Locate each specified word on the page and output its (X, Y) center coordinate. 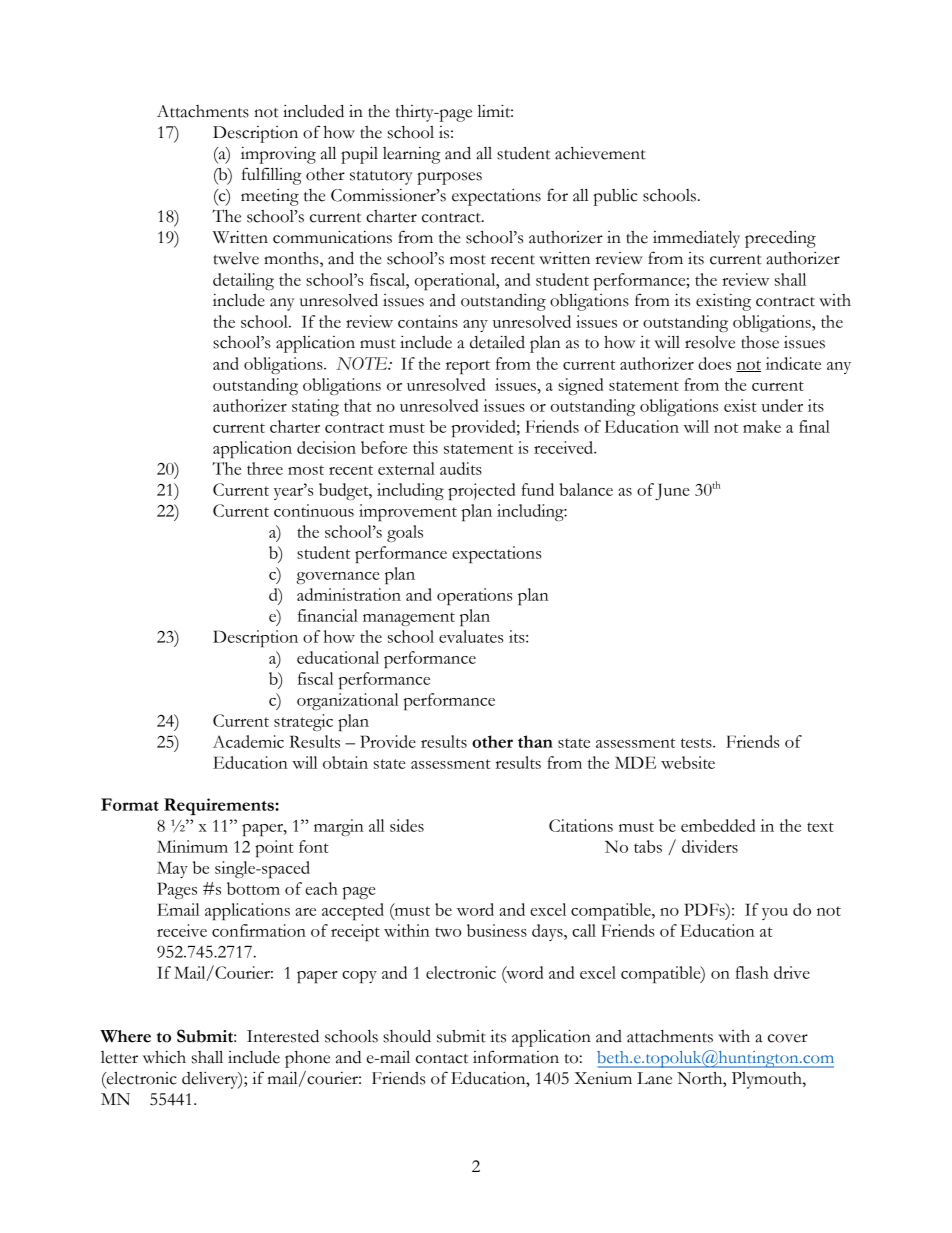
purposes (449, 178)
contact (442, 1059)
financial (328, 615)
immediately (696, 239)
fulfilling (272, 176)
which (164, 1057)
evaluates (471, 636)
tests (697, 743)
